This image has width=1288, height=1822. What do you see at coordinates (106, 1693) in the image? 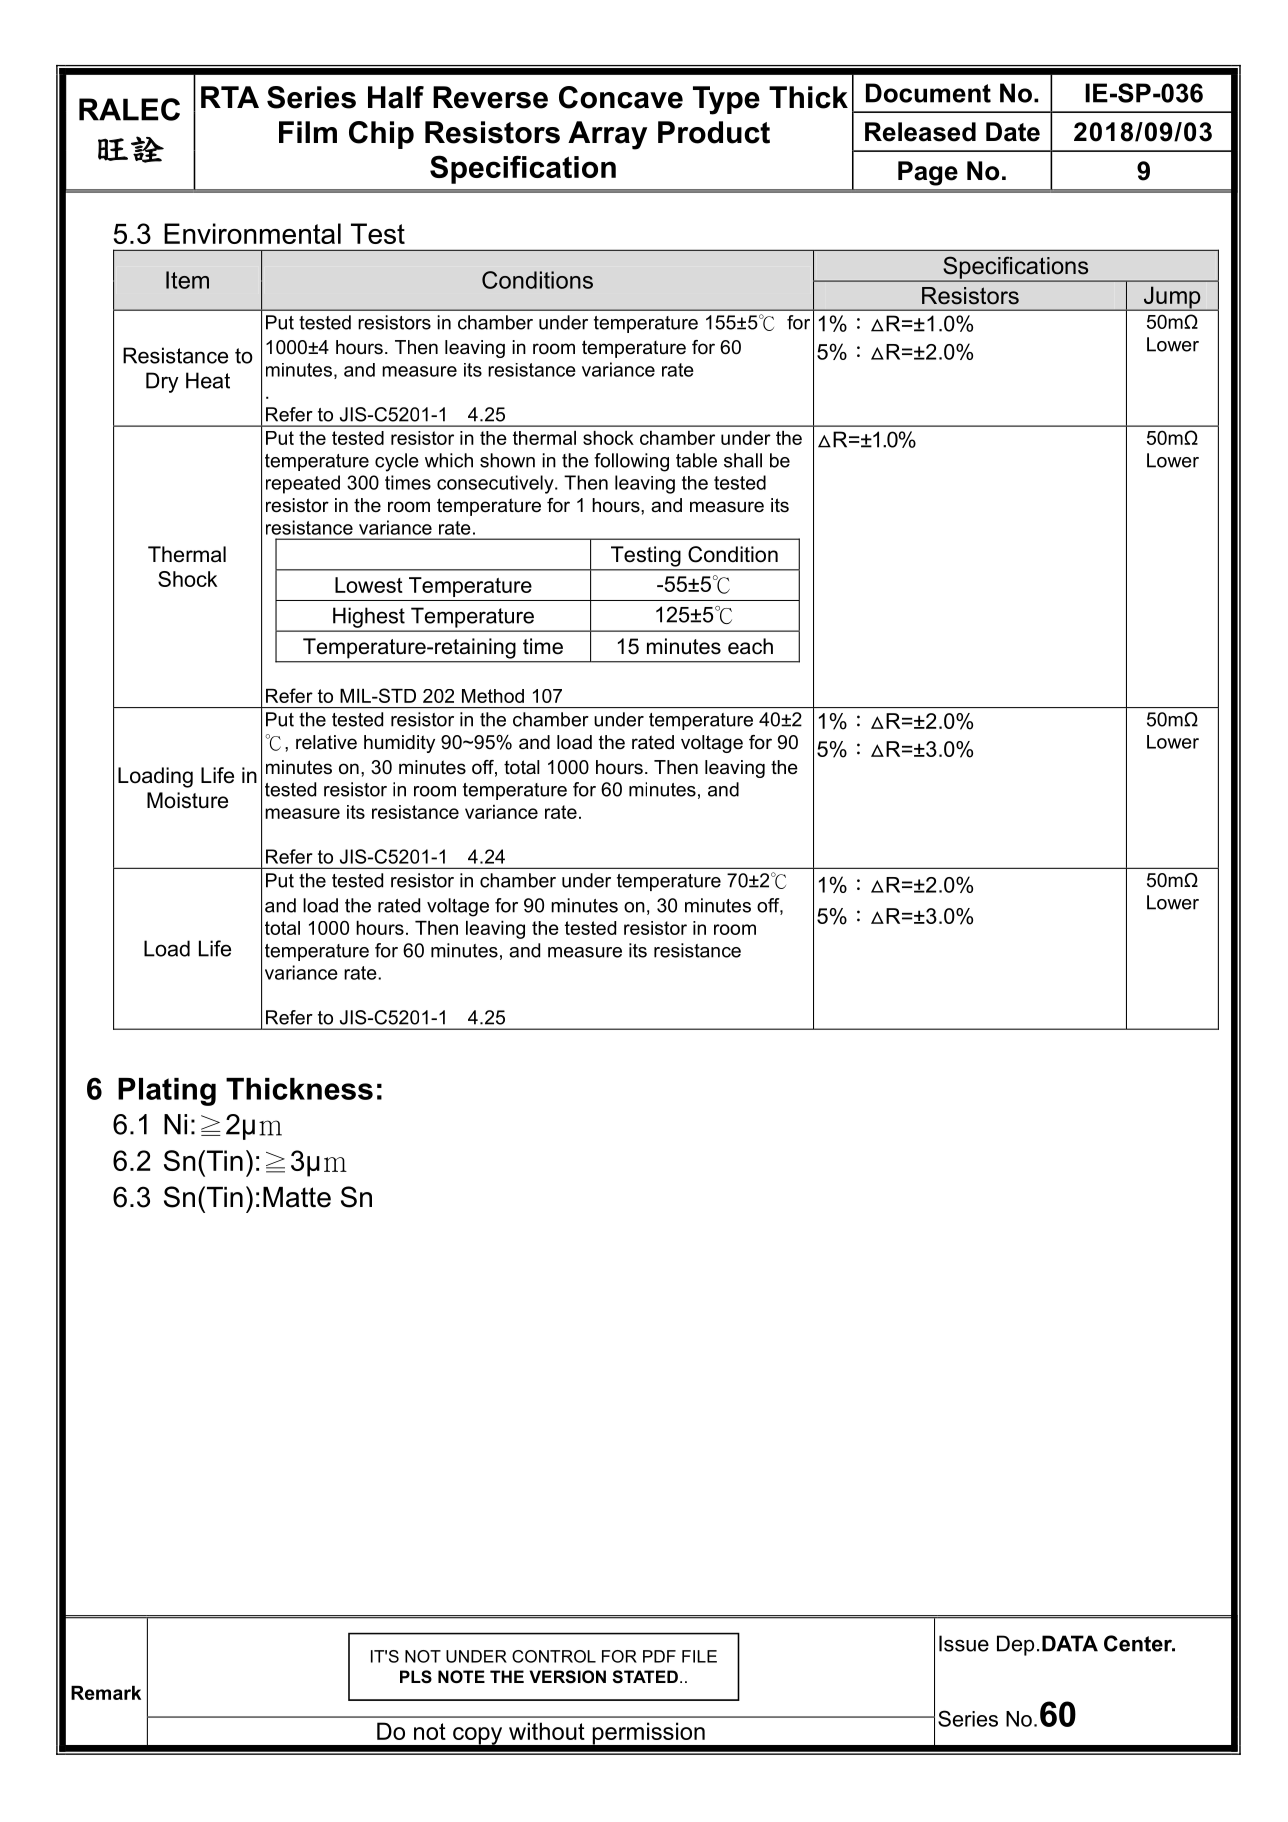
I see `Remark` at bounding box center [106, 1693].
